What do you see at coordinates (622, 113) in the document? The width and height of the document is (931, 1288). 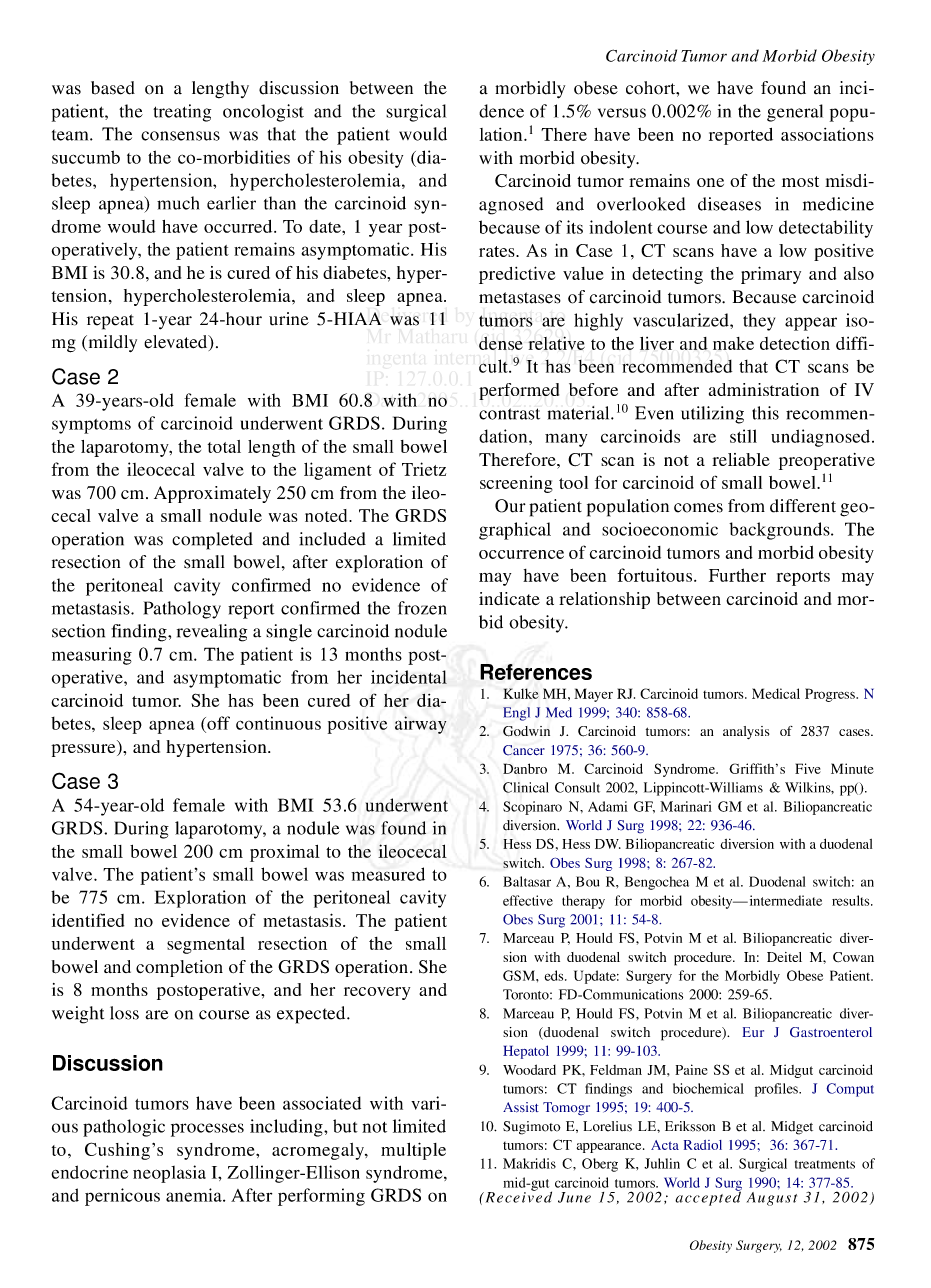 I see `versus` at bounding box center [622, 113].
